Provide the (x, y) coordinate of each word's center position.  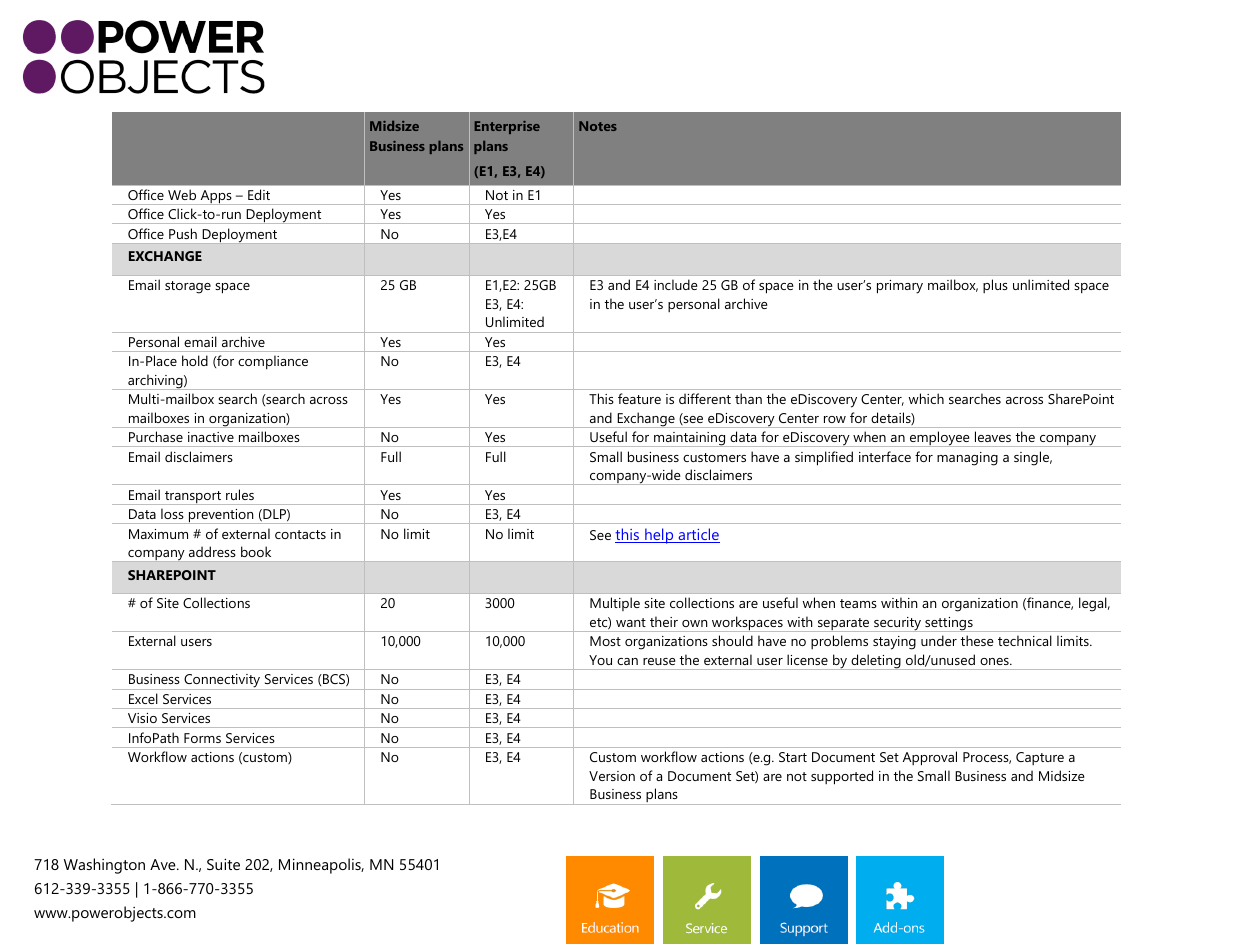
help (659, 536)
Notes (598, 126)
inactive (211, 437)
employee (939, 439)
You (600, 660)
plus (995, 286)
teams (858, 603)
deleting (876, 662)
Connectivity (222, 682)
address (212, 551)
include (676, 284)
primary (900, 287)
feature (639, 398)
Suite (223, 864)
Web (182, 194)
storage (188, 287)
